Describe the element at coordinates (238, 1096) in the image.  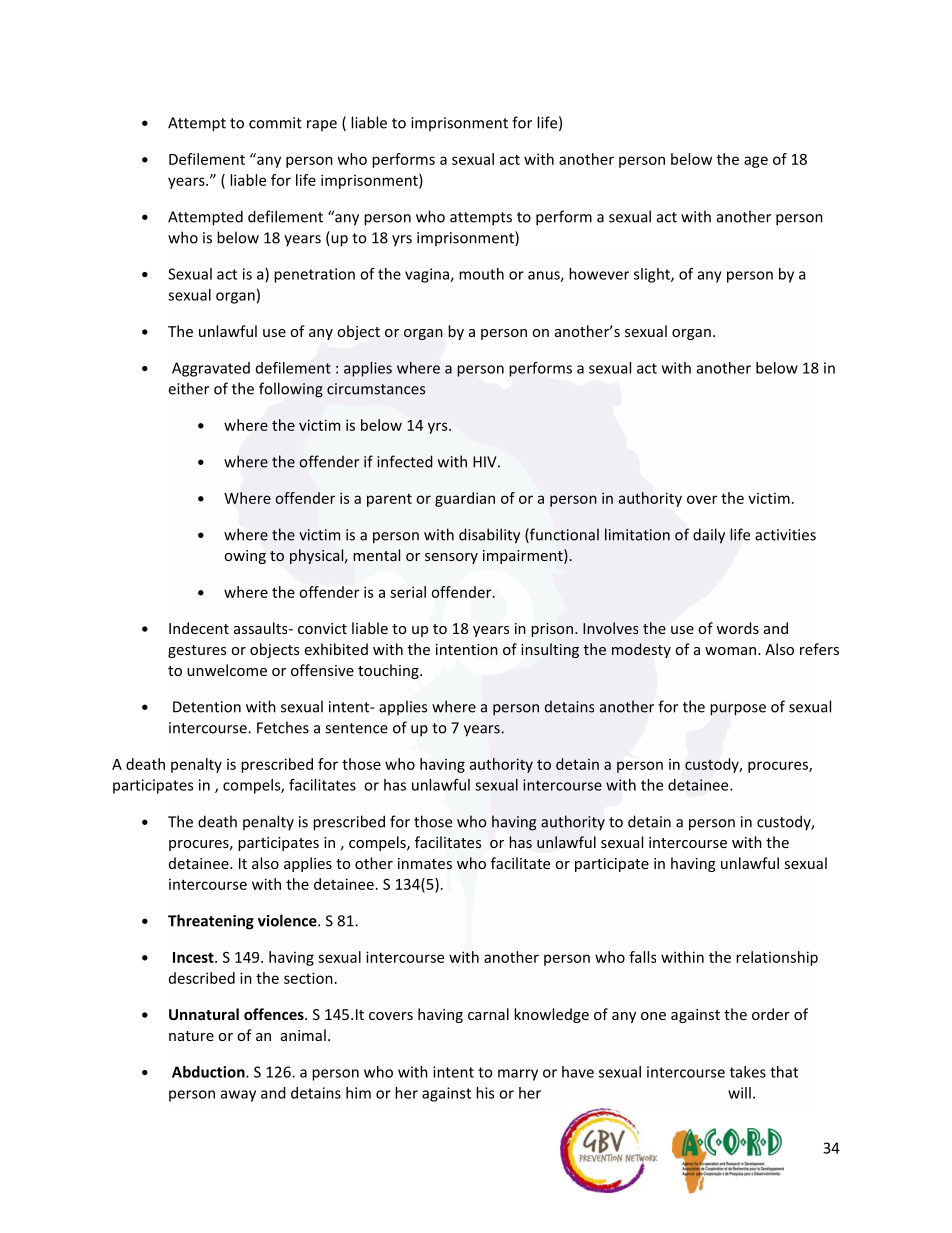
I see `away` at that location.
